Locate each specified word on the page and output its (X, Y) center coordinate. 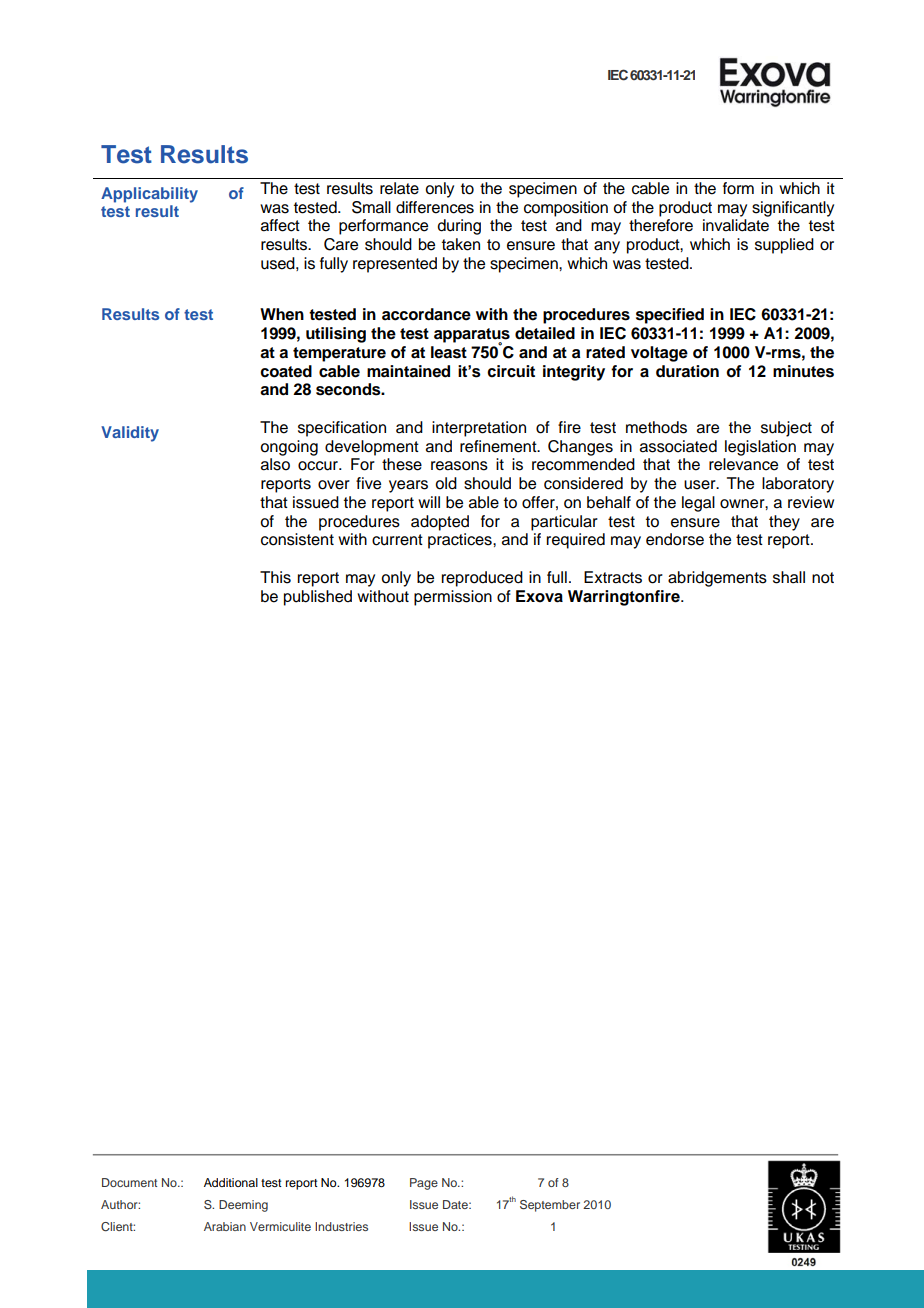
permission (453, 598)
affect (280, 225)
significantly (793, 209)
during (459, 227)
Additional (231, 1182)
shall (789, 577)
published (318, 598)
